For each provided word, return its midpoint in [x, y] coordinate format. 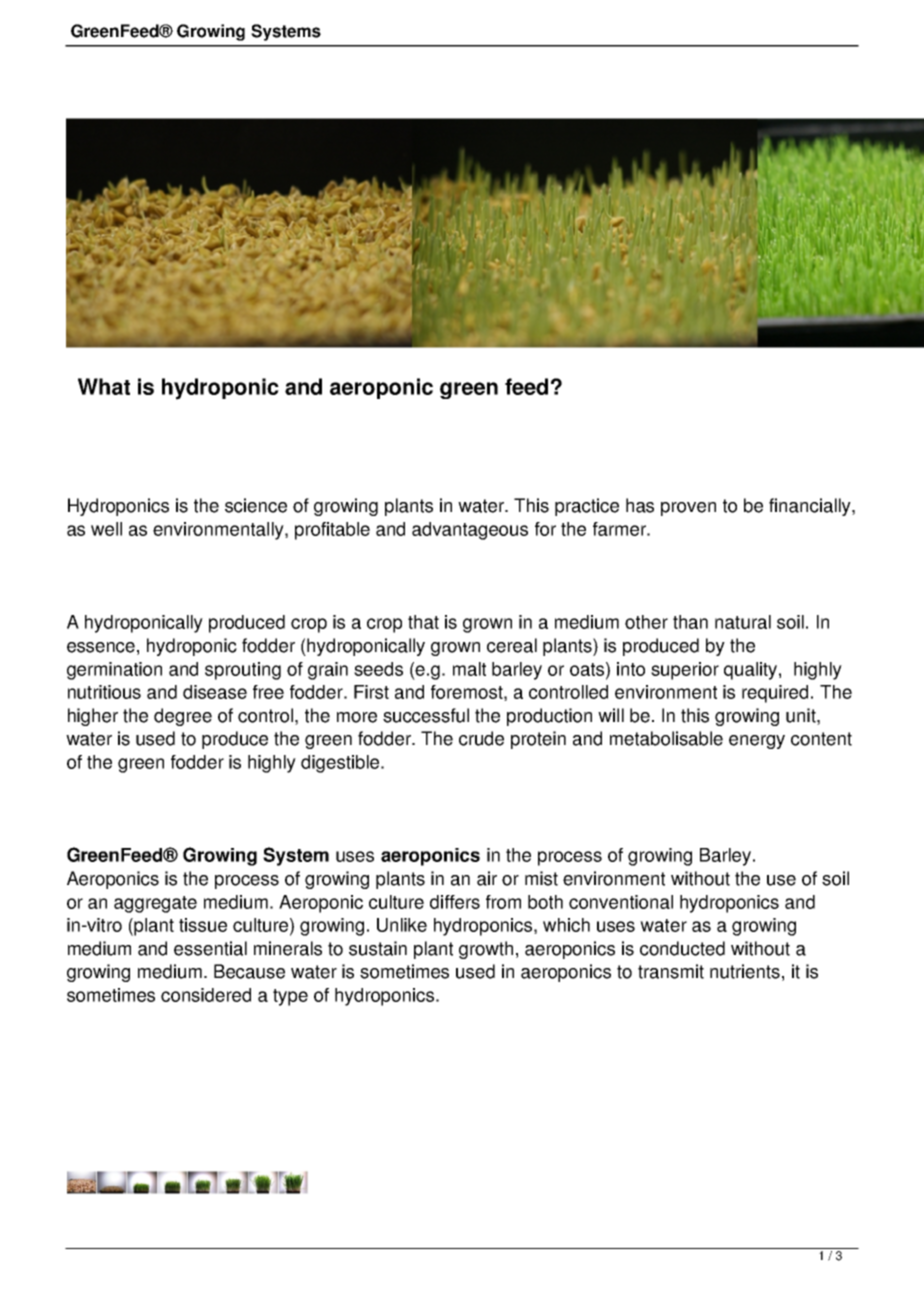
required [775, 694]
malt [469, 669]
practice [587, 507]
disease [215, 692]
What [104, 386]
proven [688, 509]
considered [206, 995]
